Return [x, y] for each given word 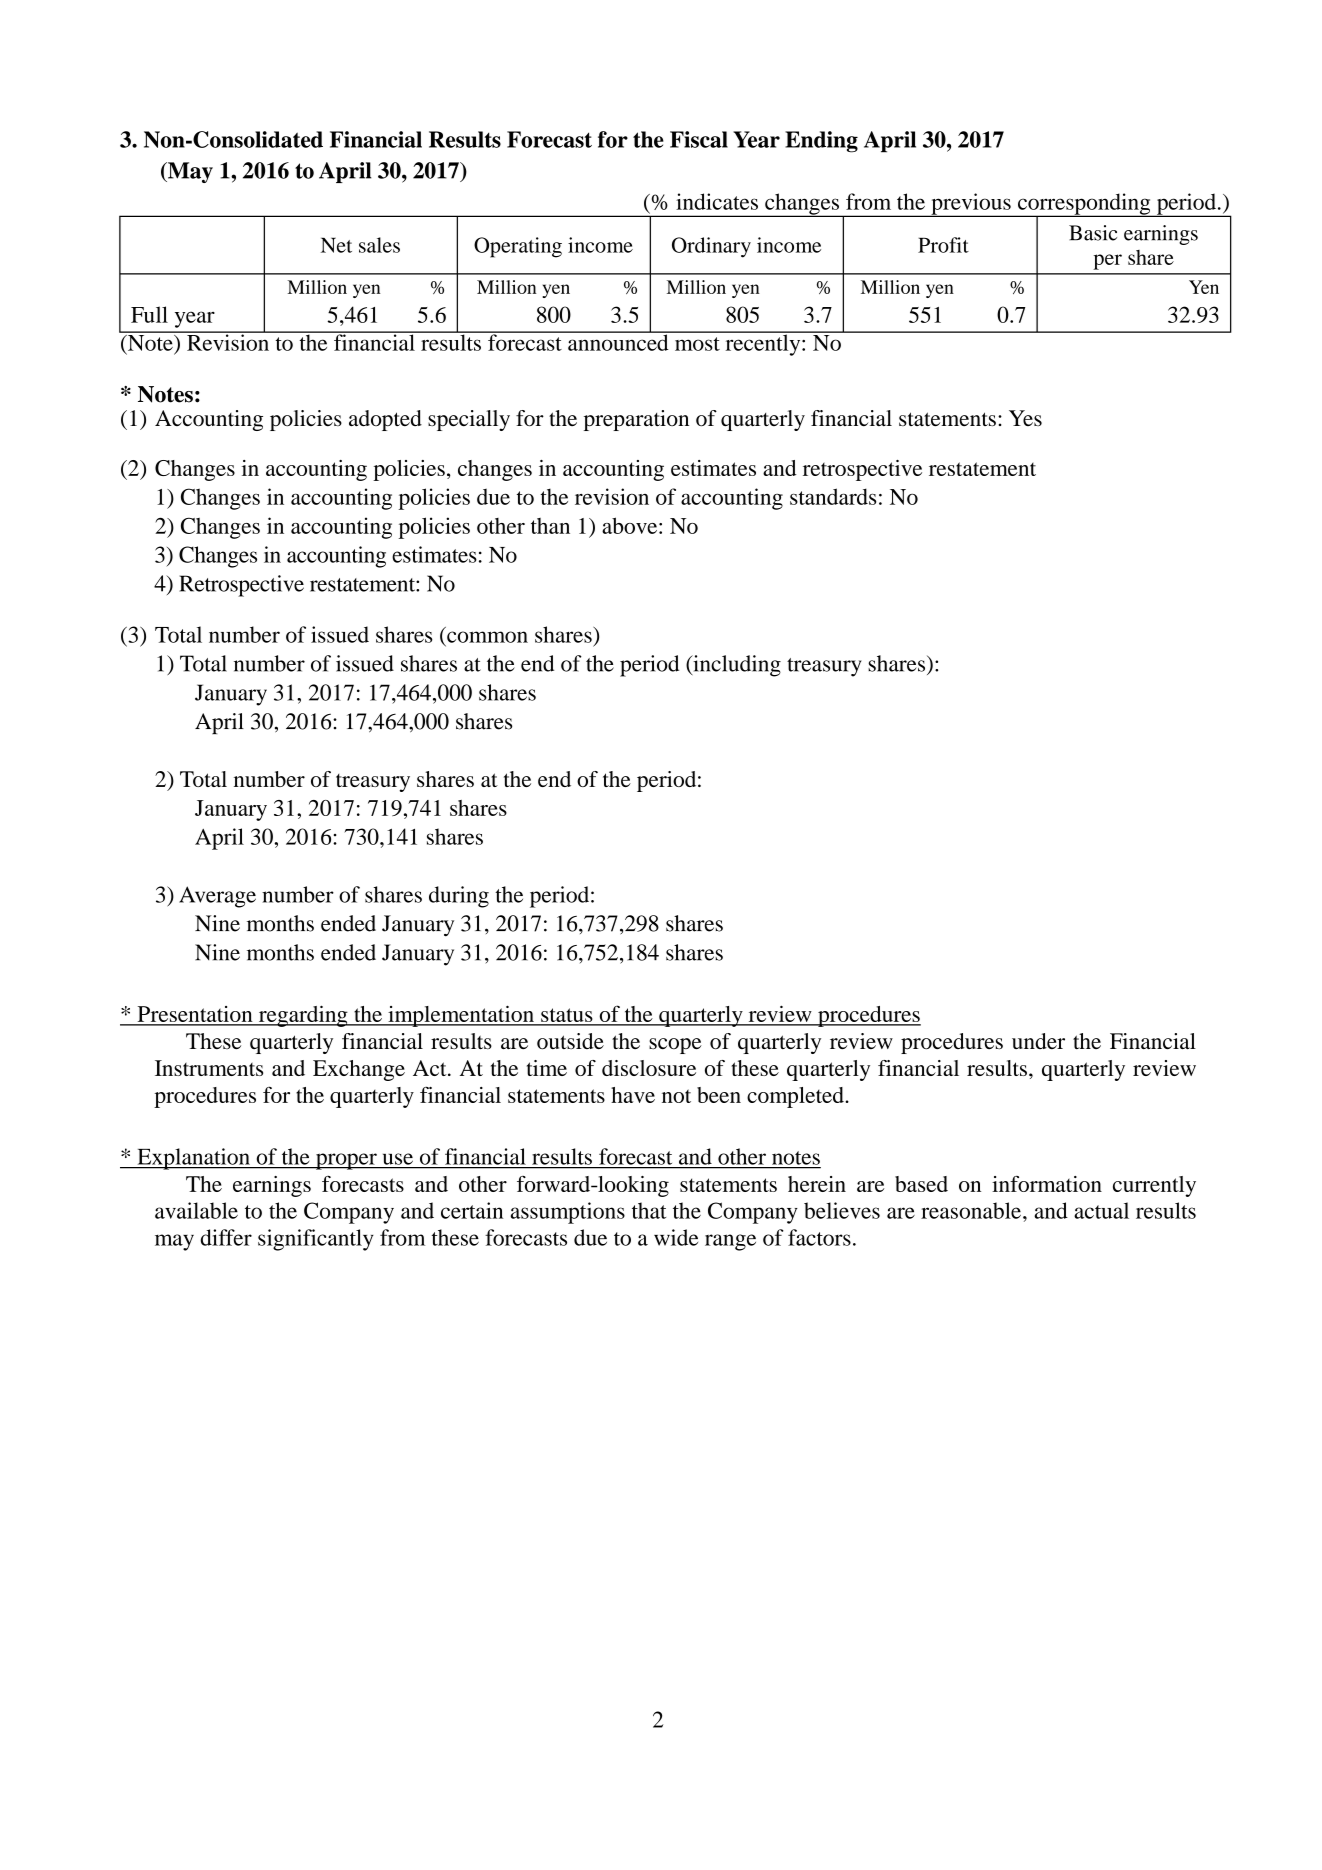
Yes [1025, 418]
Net [336, 245]
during [459, 897]
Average [217, 897]
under [1038, 1041]
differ [226, 1237]
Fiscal [699, 139]
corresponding [1084, 205]
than [550, 526]
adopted [385, 420]
